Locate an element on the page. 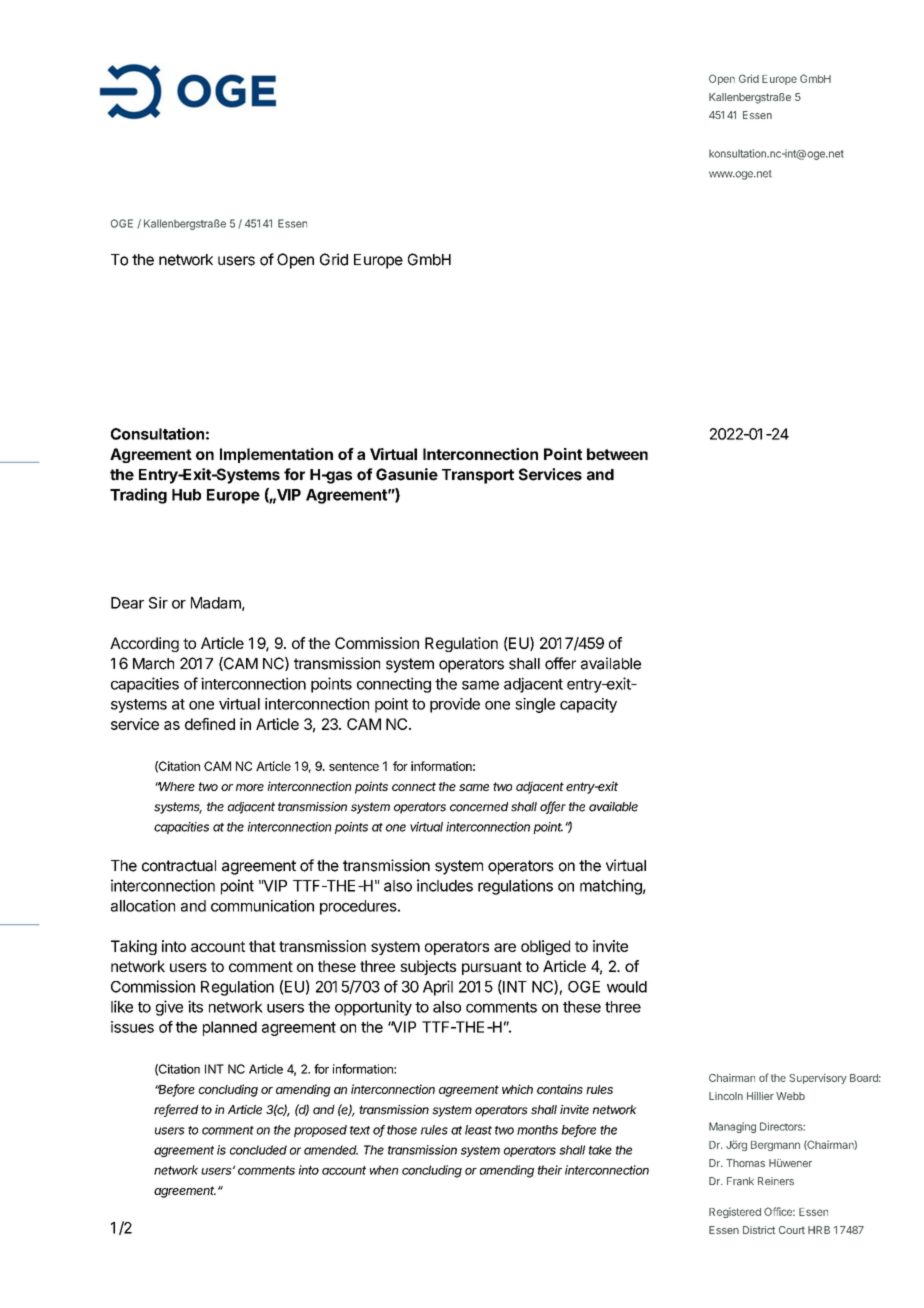 This page has height=1308, width=924. concluded is located at coordinates (258, 1150).
